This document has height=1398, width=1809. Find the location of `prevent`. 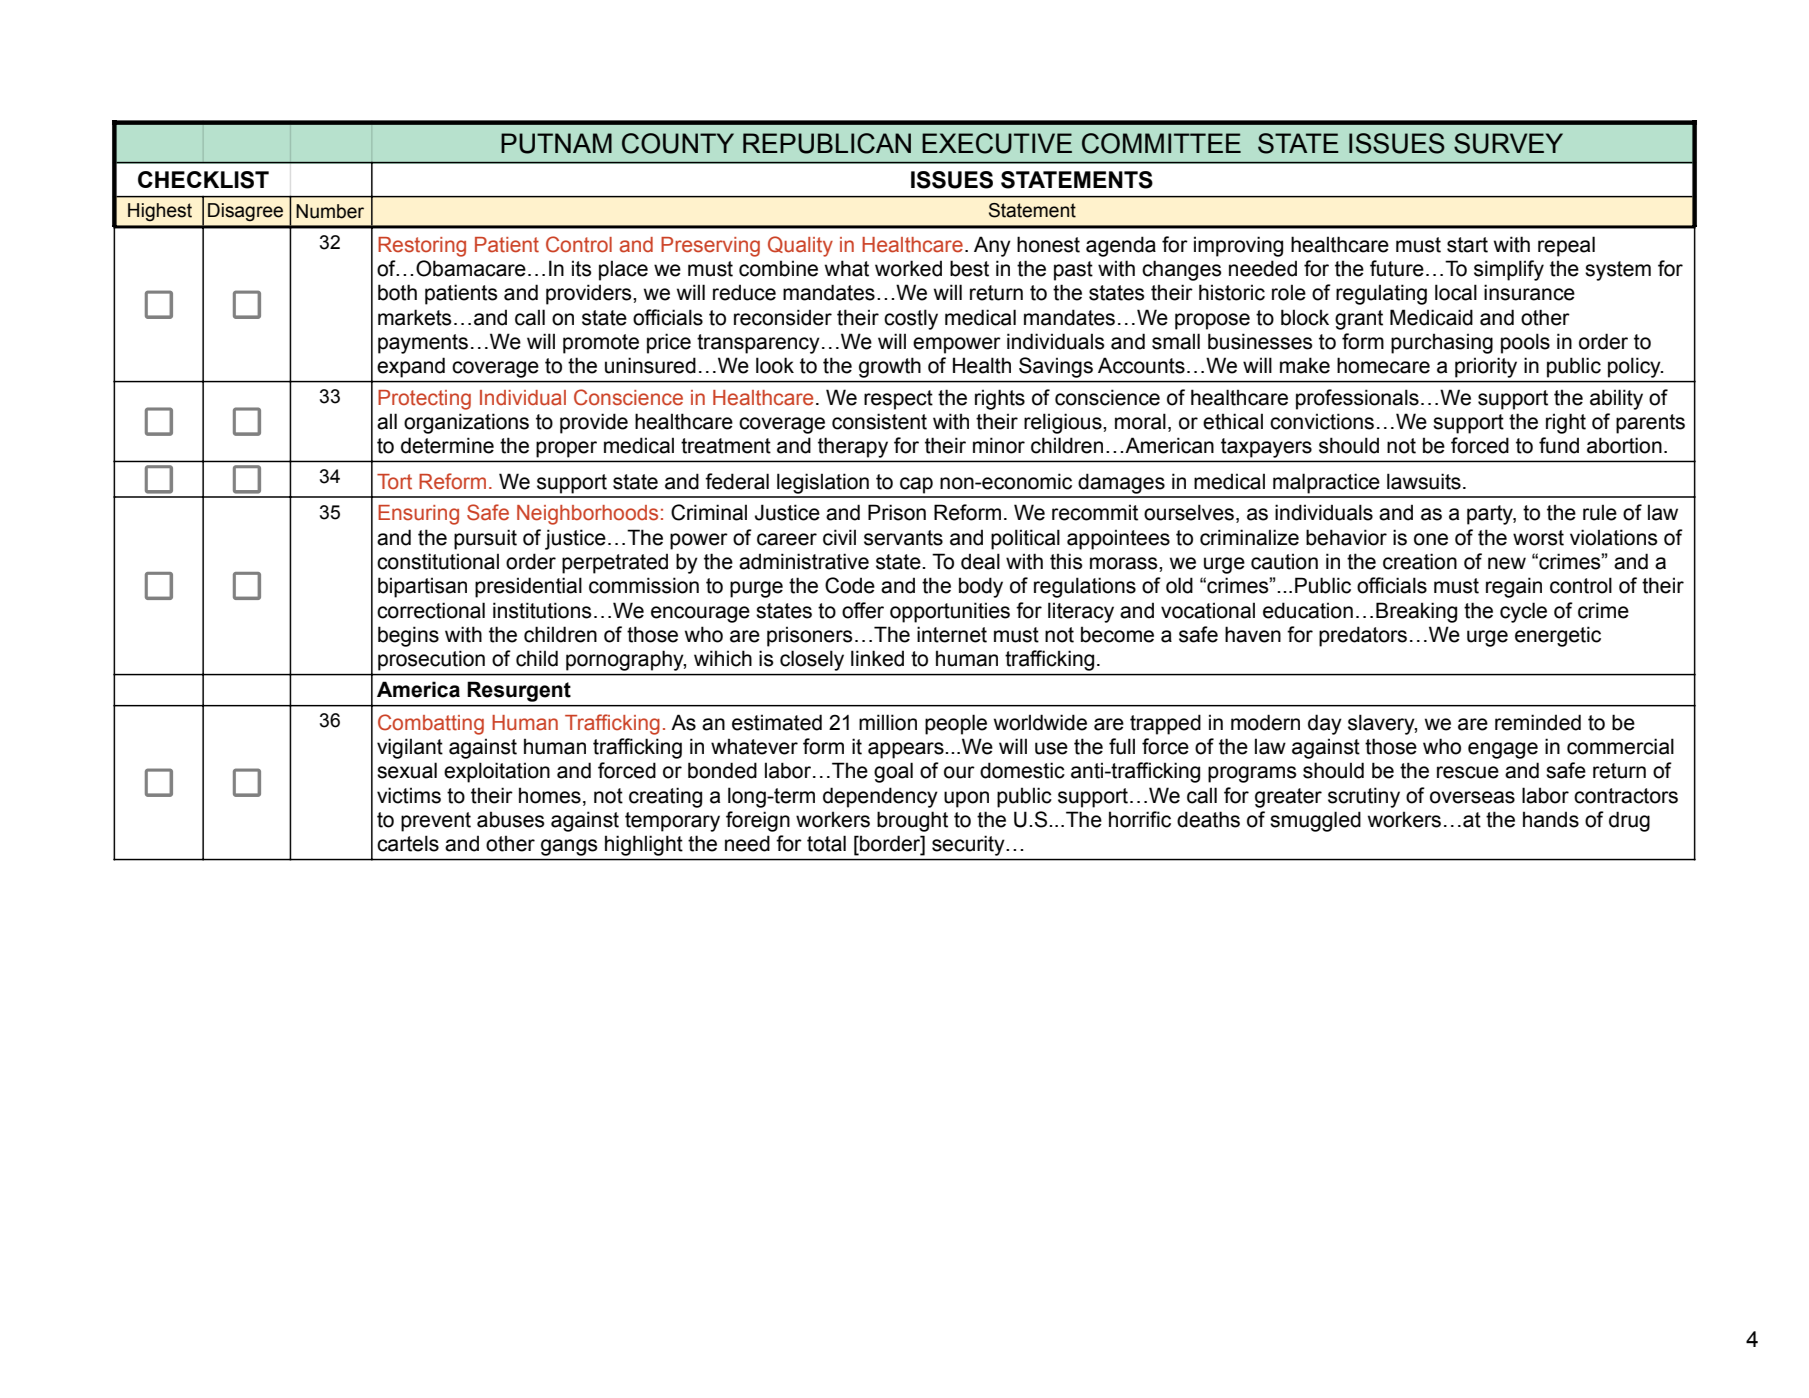

prevent is located at coordinates (436, 822).
